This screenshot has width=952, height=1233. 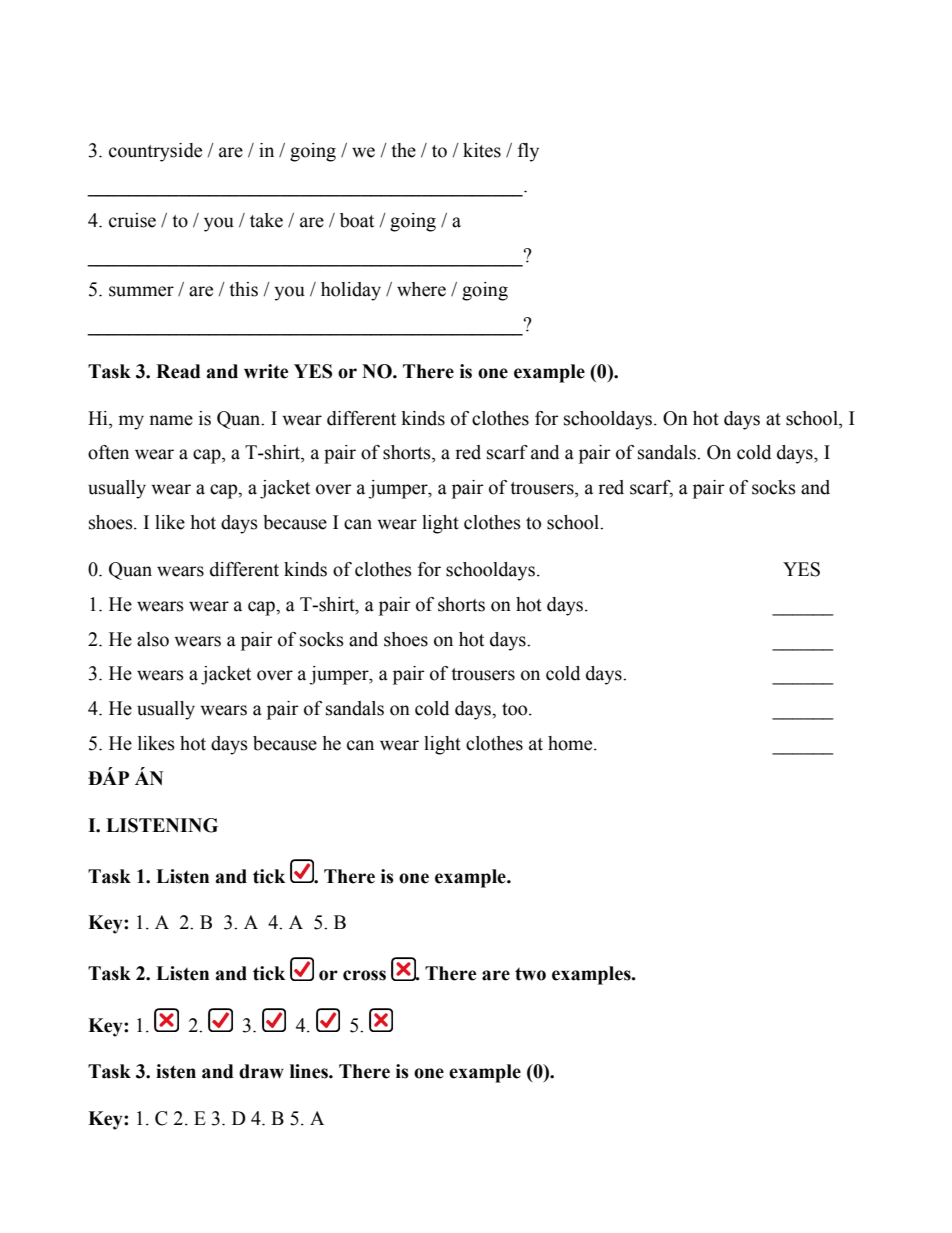 What do you see at coordinates (528, 152) in the screenshot?
I see `fly` at bounding box center [528, 152].
